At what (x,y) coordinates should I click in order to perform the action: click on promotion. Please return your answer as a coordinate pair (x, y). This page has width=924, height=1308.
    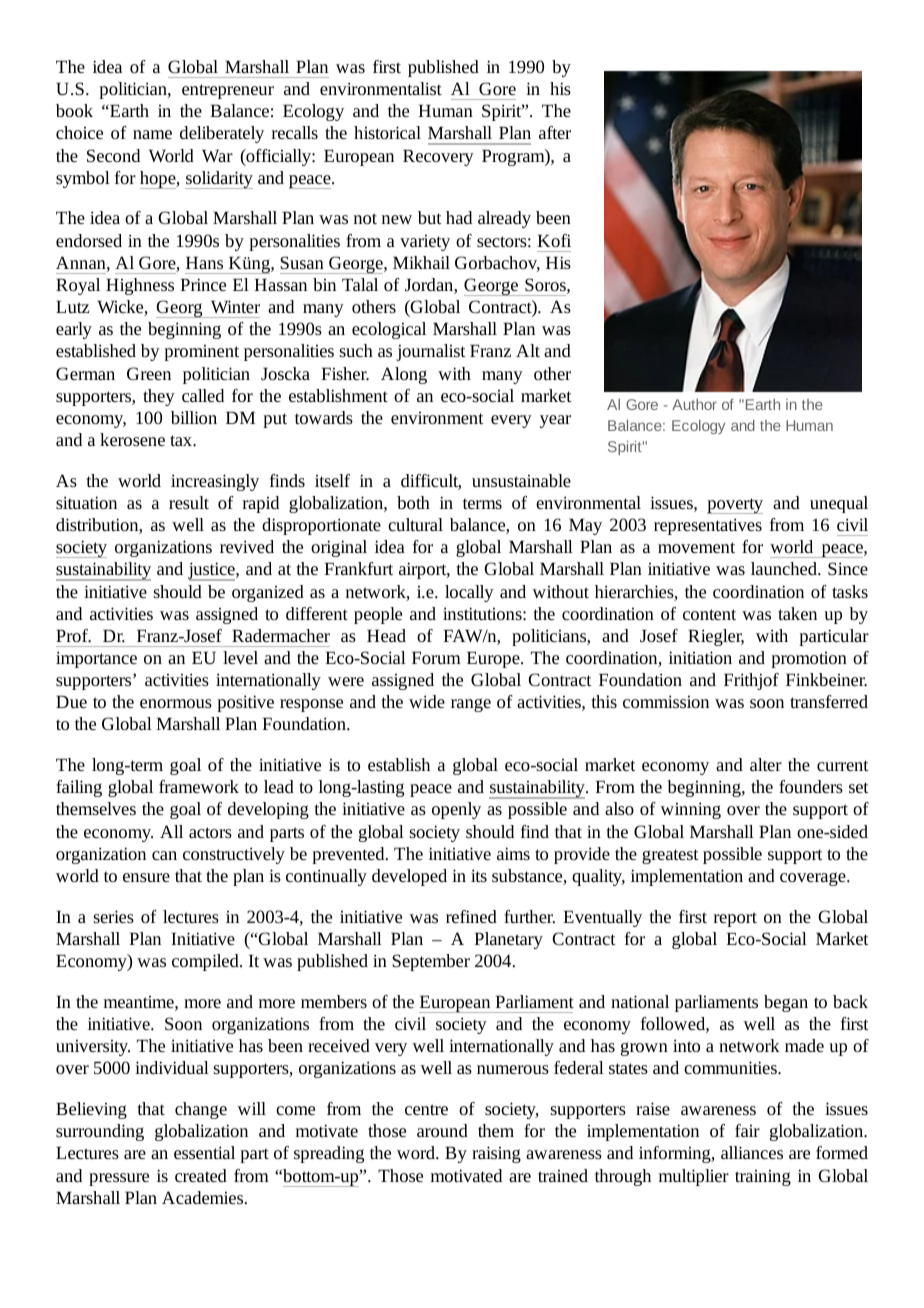
    Looking at the image, I should click on (809, 660).
